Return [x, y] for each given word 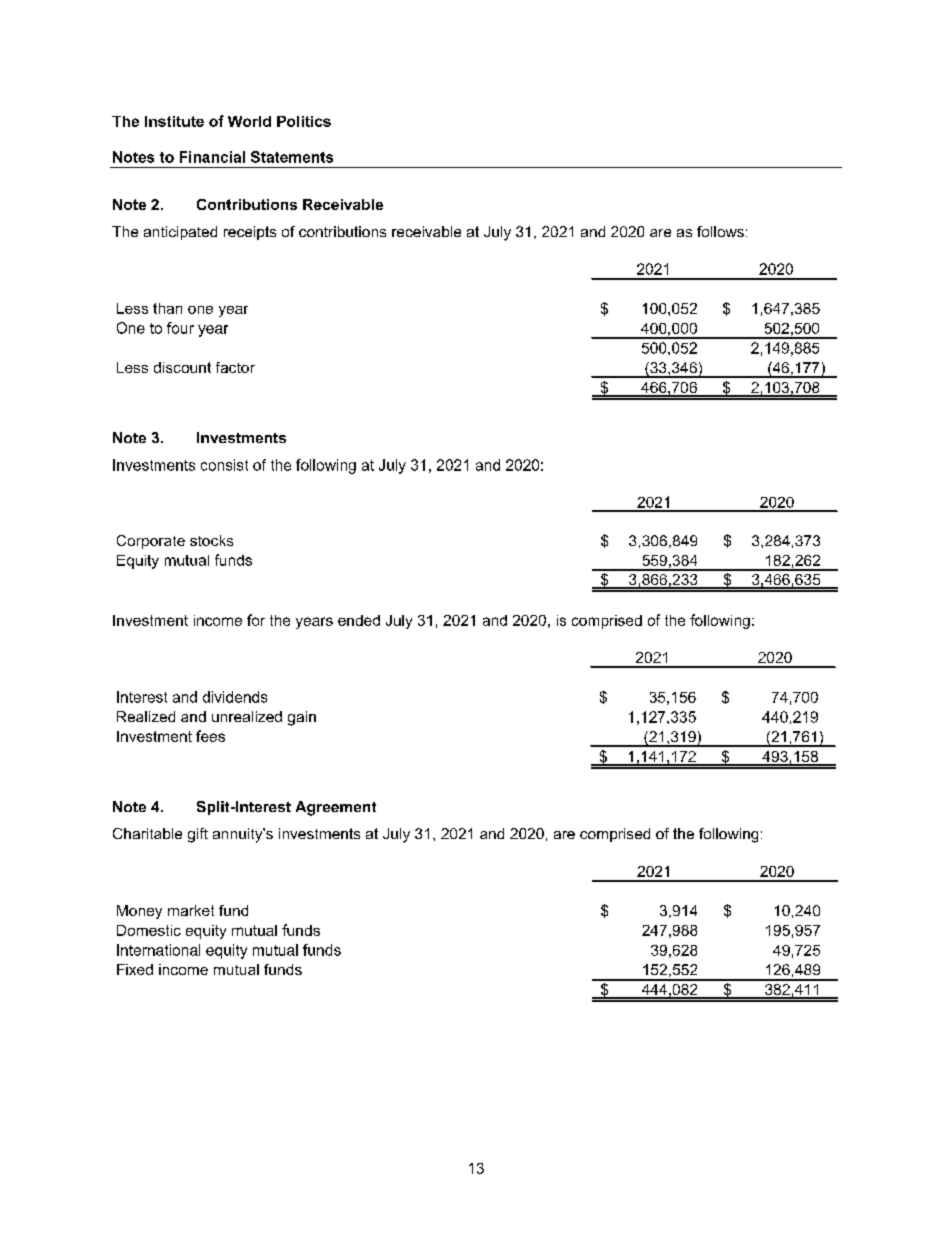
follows [720, 231]
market [191, 910]
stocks [211, 540]
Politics [304, 121]
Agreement [336, 808]
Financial [212, 157]
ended [359, 620]
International [158, 950]
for [256, 620]
